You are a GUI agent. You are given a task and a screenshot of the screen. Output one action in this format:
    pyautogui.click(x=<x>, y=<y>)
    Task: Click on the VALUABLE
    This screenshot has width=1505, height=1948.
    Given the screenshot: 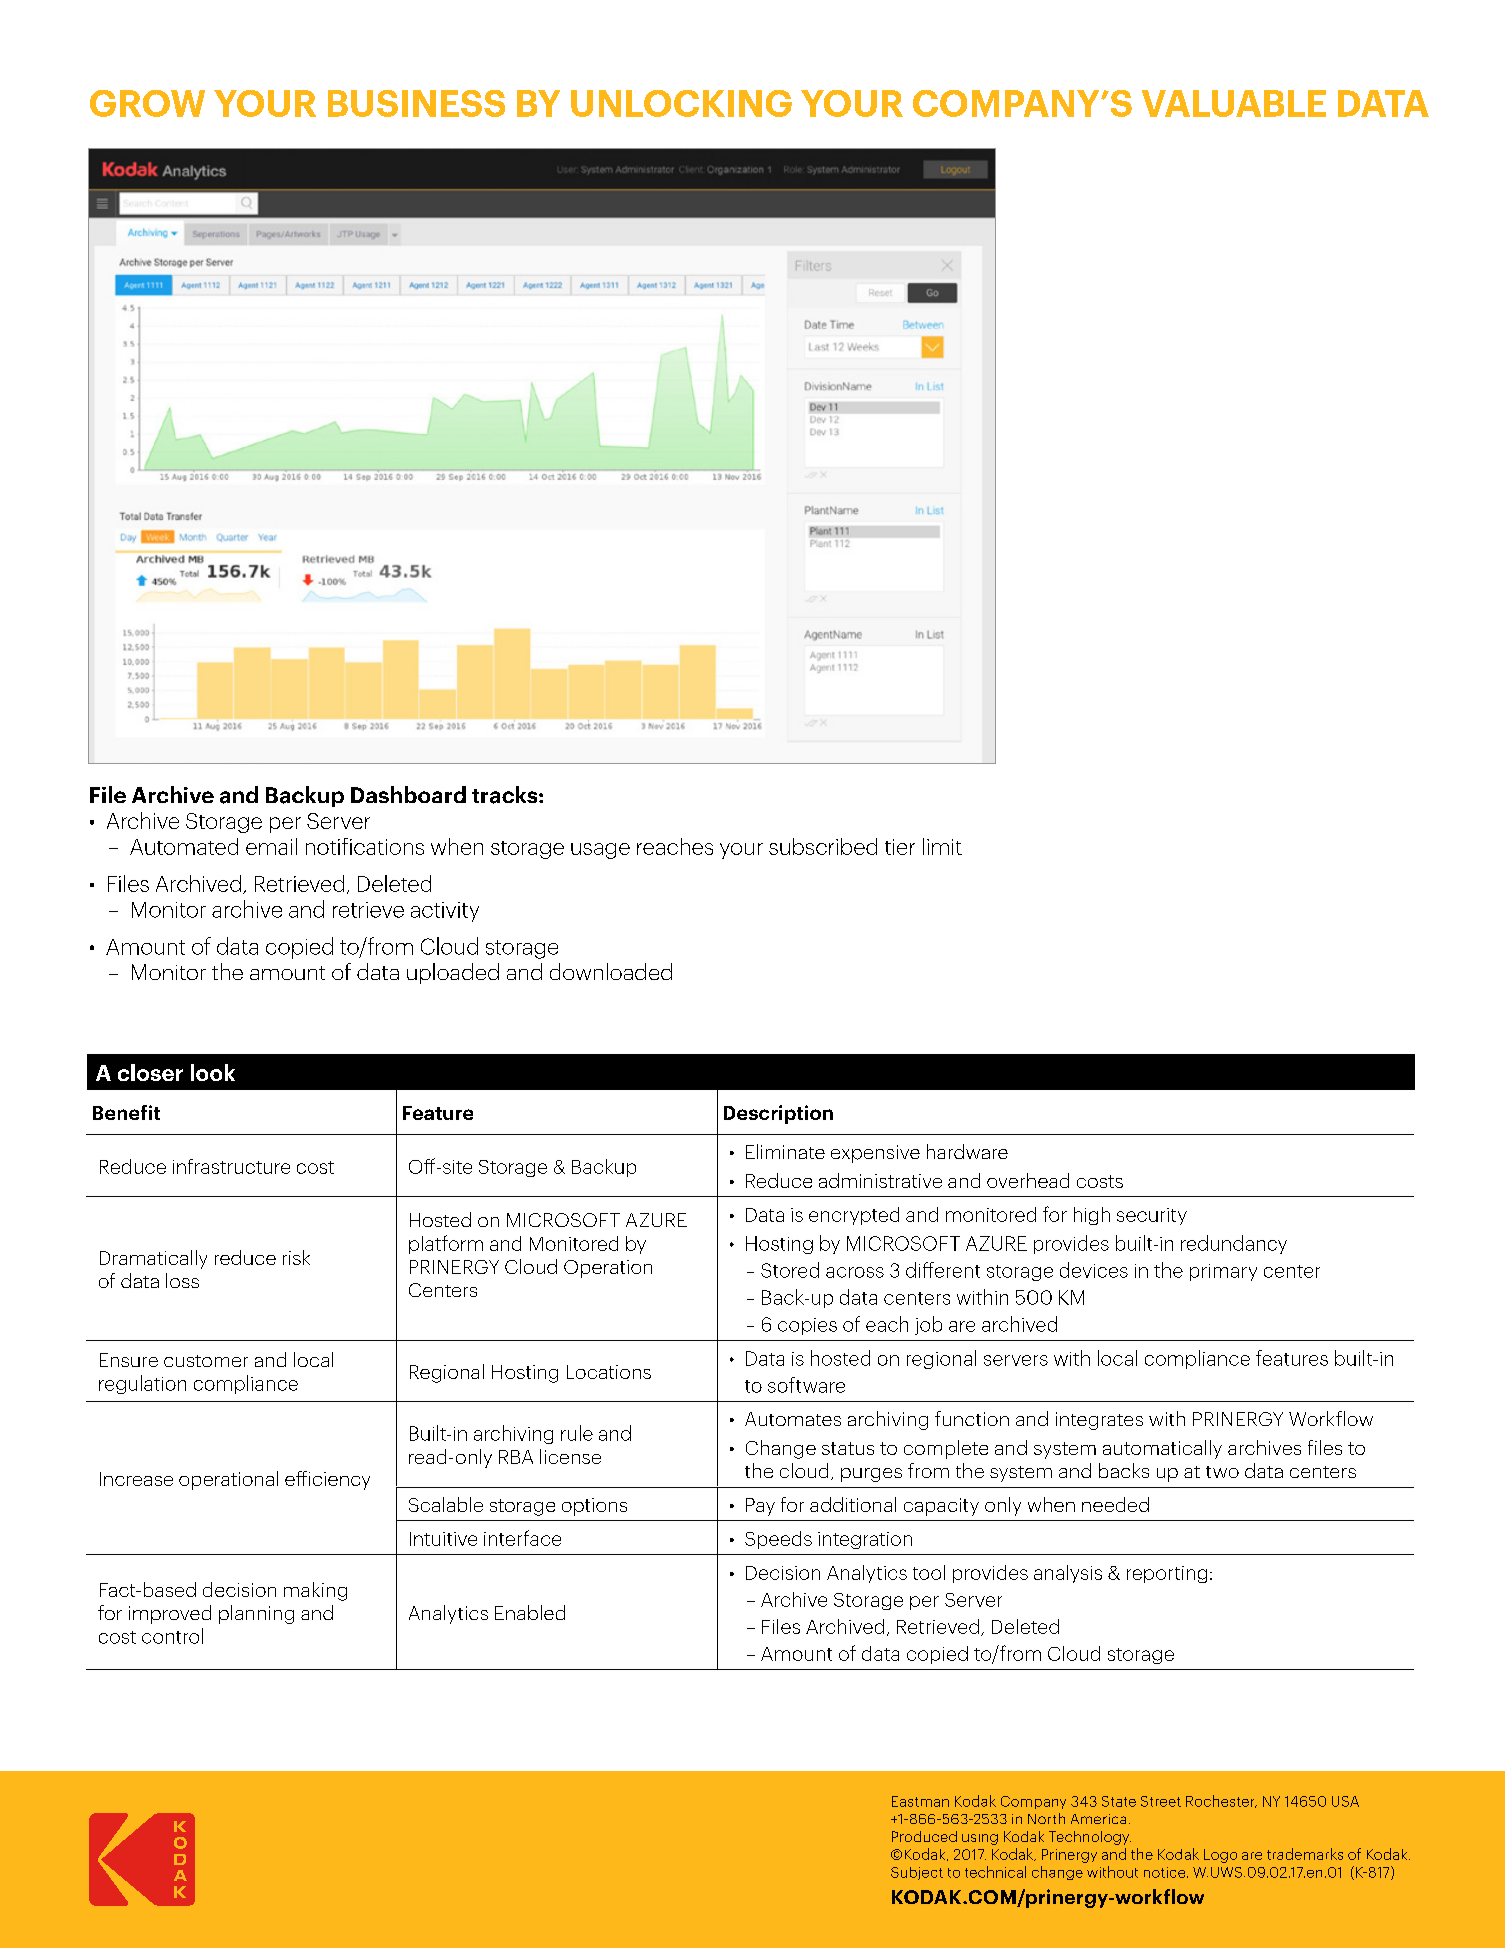 What is the action you would take?
    pyautogui.click(x=1234, y=103)
